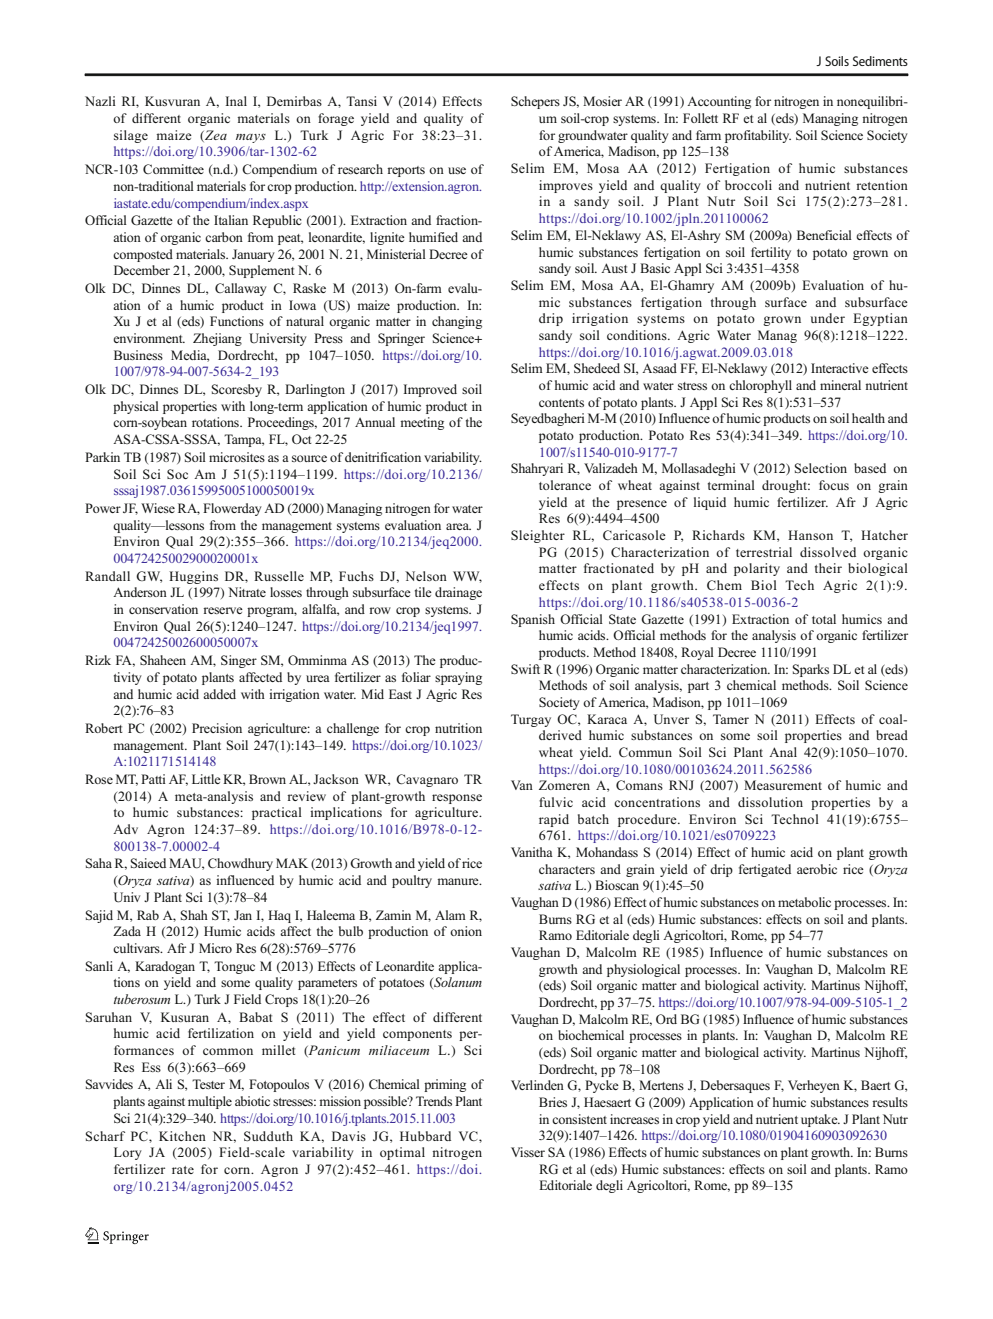  What do you see at coordinates (820, 1120) in the screenshot?
I see `uptake` at bounding box center [820, 1120].
